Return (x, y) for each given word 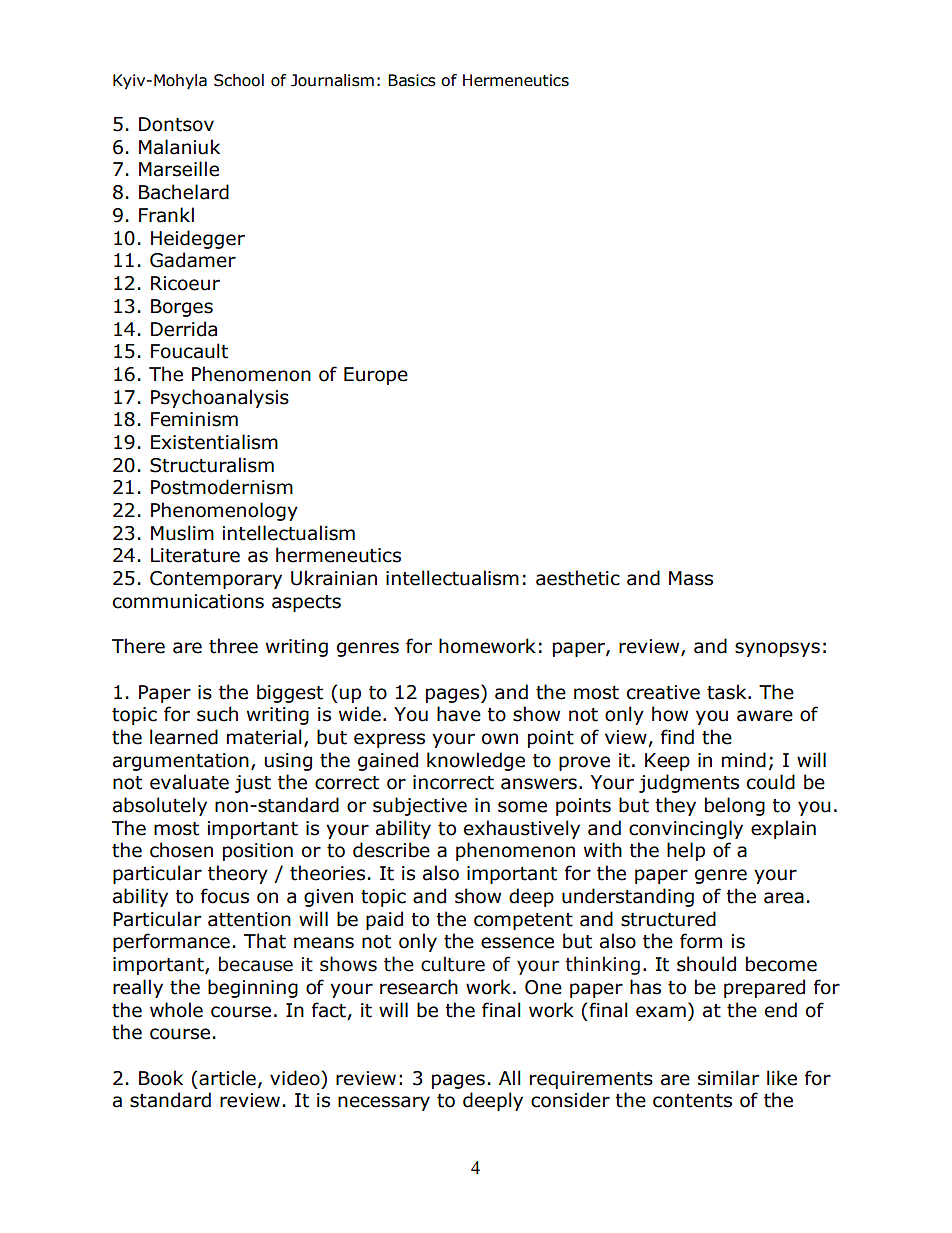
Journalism (332, 80)
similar (728, 1078)
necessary (384, 1103)
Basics (412, 80)
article (227, 1078)
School (239, 80)
